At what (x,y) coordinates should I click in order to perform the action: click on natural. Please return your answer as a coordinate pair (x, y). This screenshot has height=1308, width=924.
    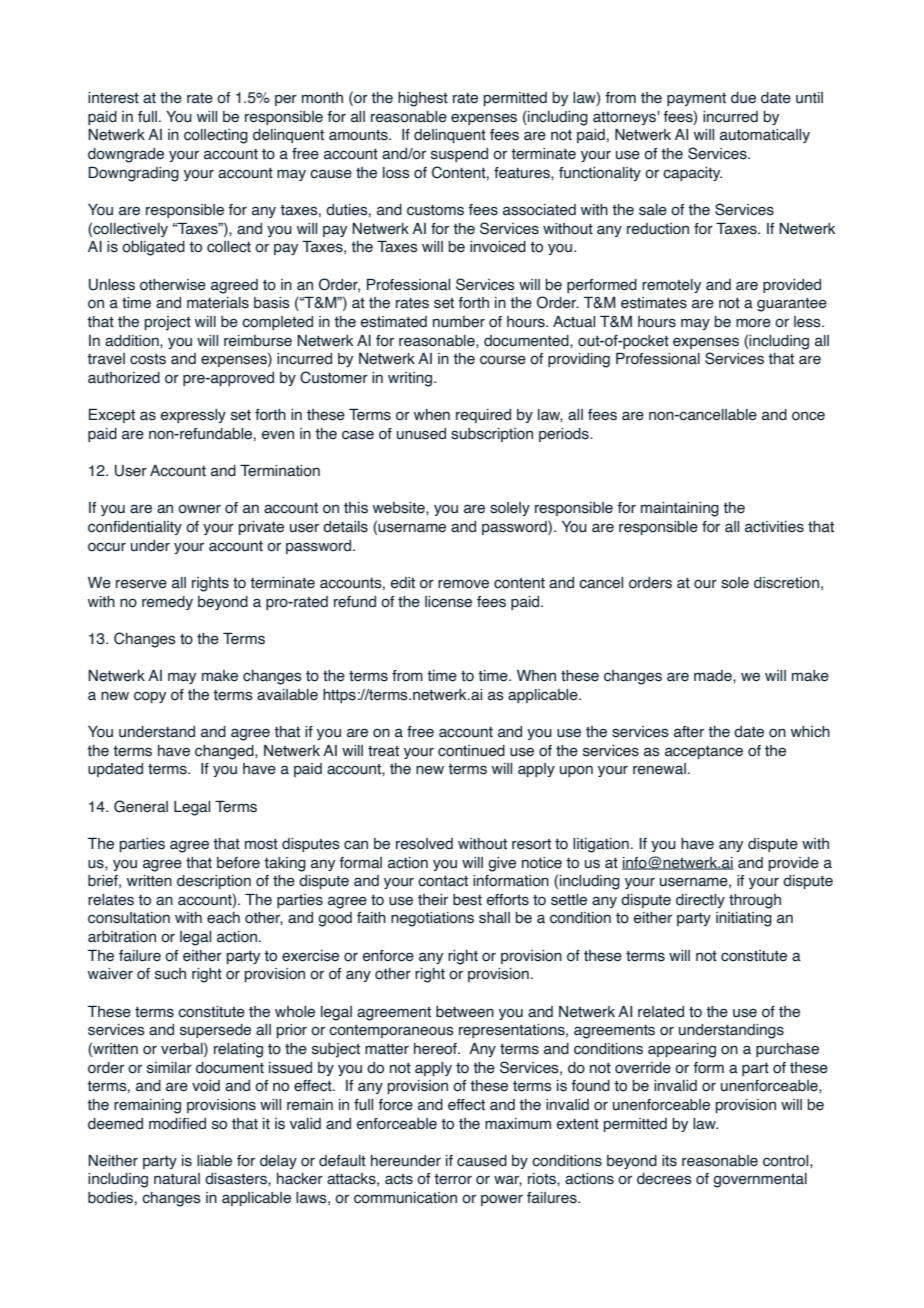
    Looking at the image, I should click on (177, 1179).
